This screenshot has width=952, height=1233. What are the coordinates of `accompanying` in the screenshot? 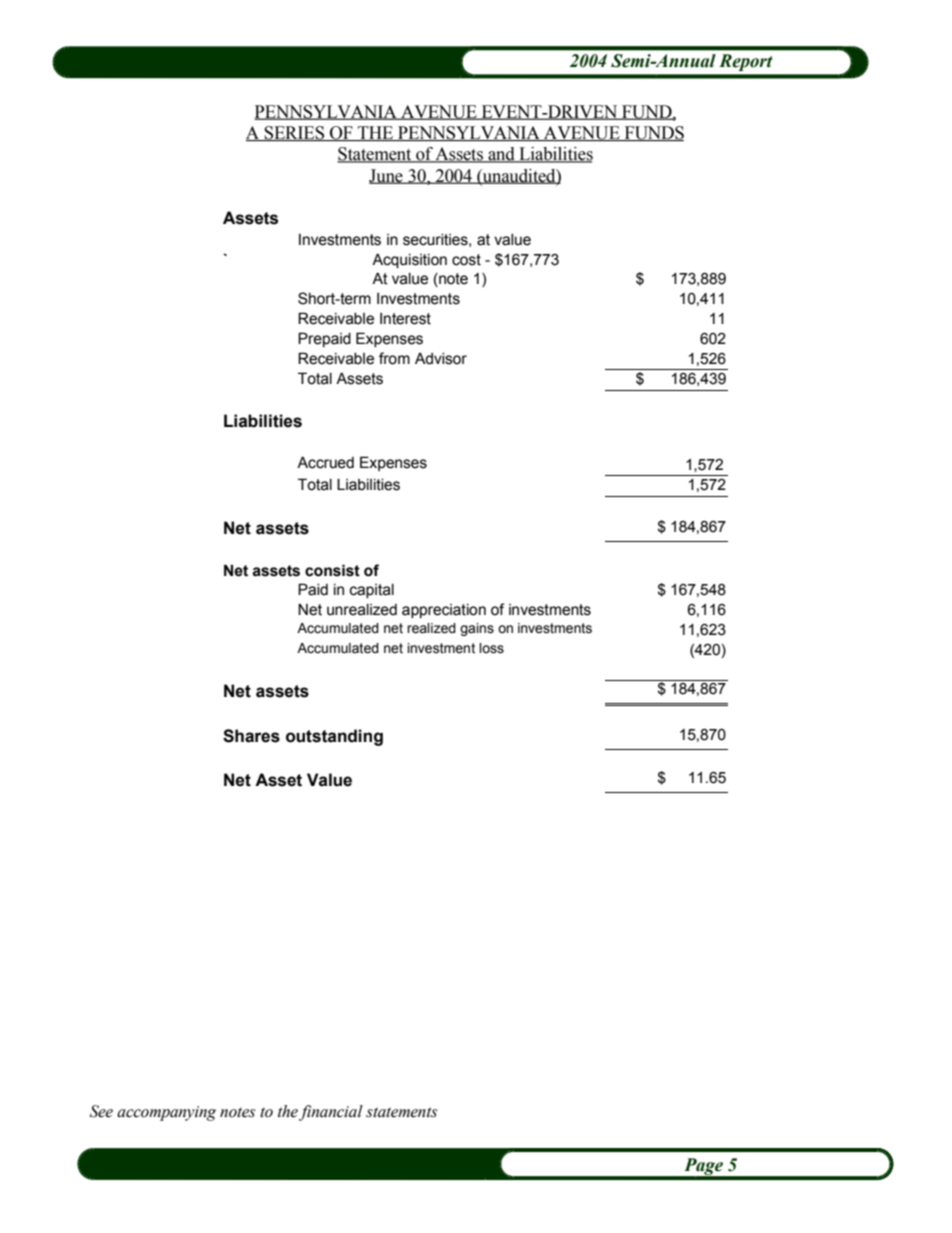 It's located at (166, 1113).
